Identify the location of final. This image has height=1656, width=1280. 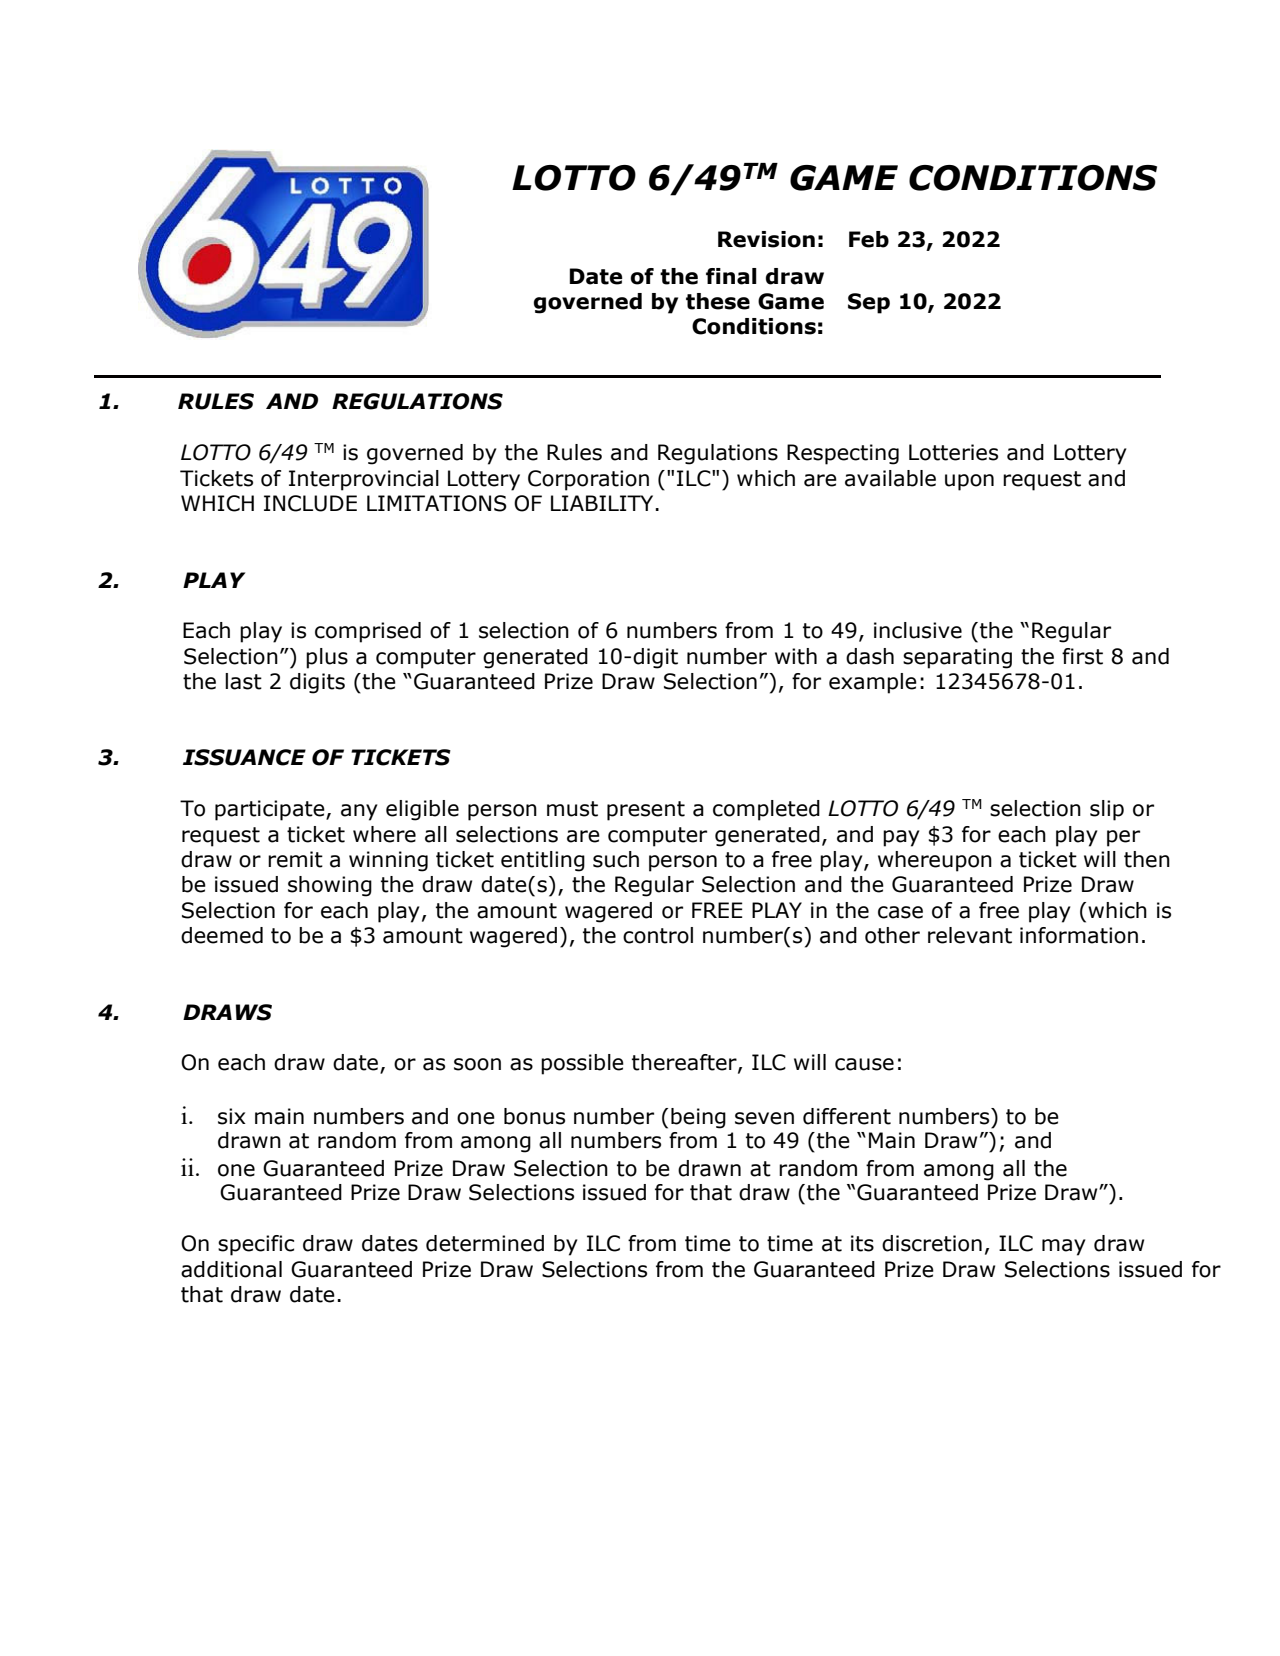
(731, 276).
